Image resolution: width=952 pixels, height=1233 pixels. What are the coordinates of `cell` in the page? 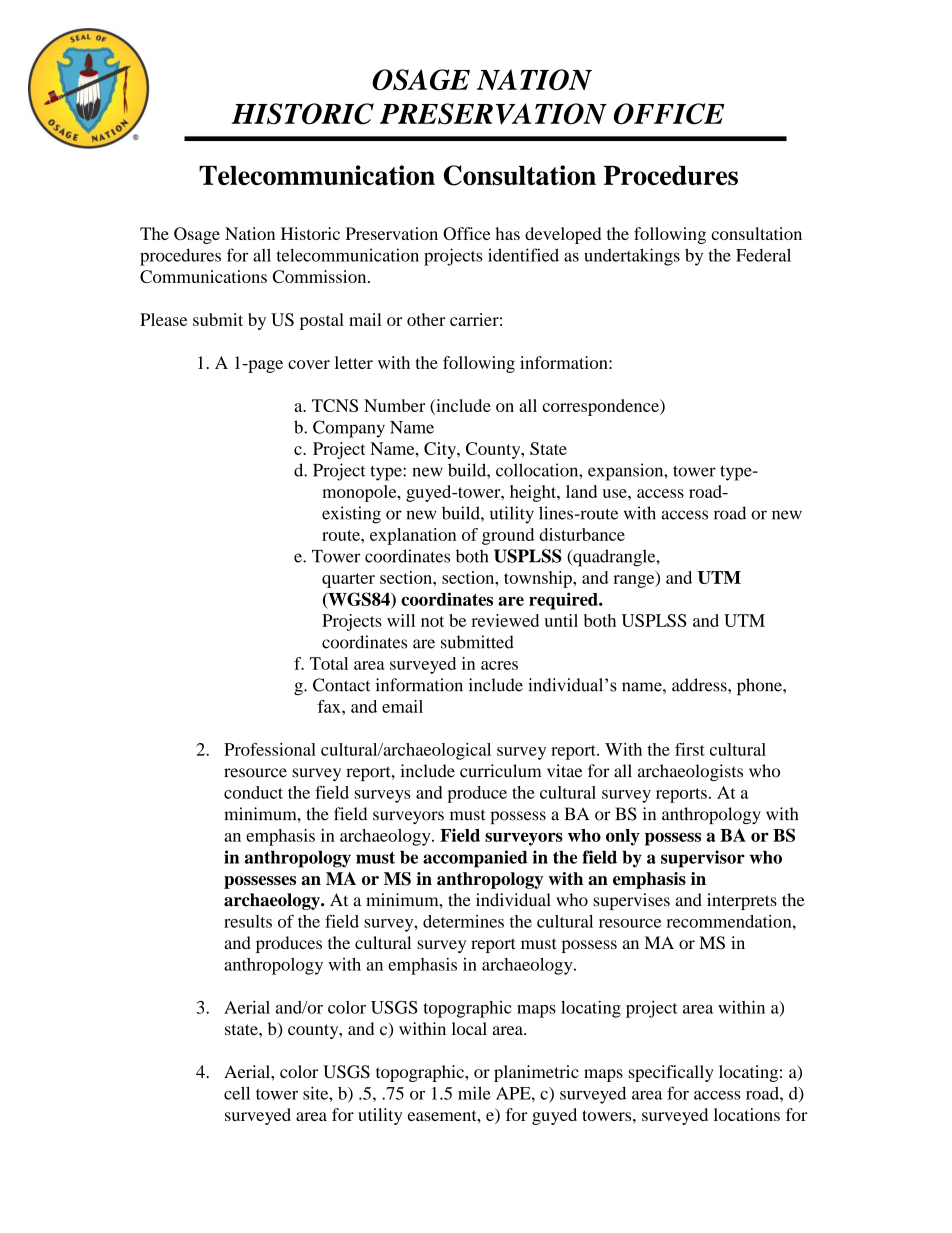 It's located at (237, 1093).
